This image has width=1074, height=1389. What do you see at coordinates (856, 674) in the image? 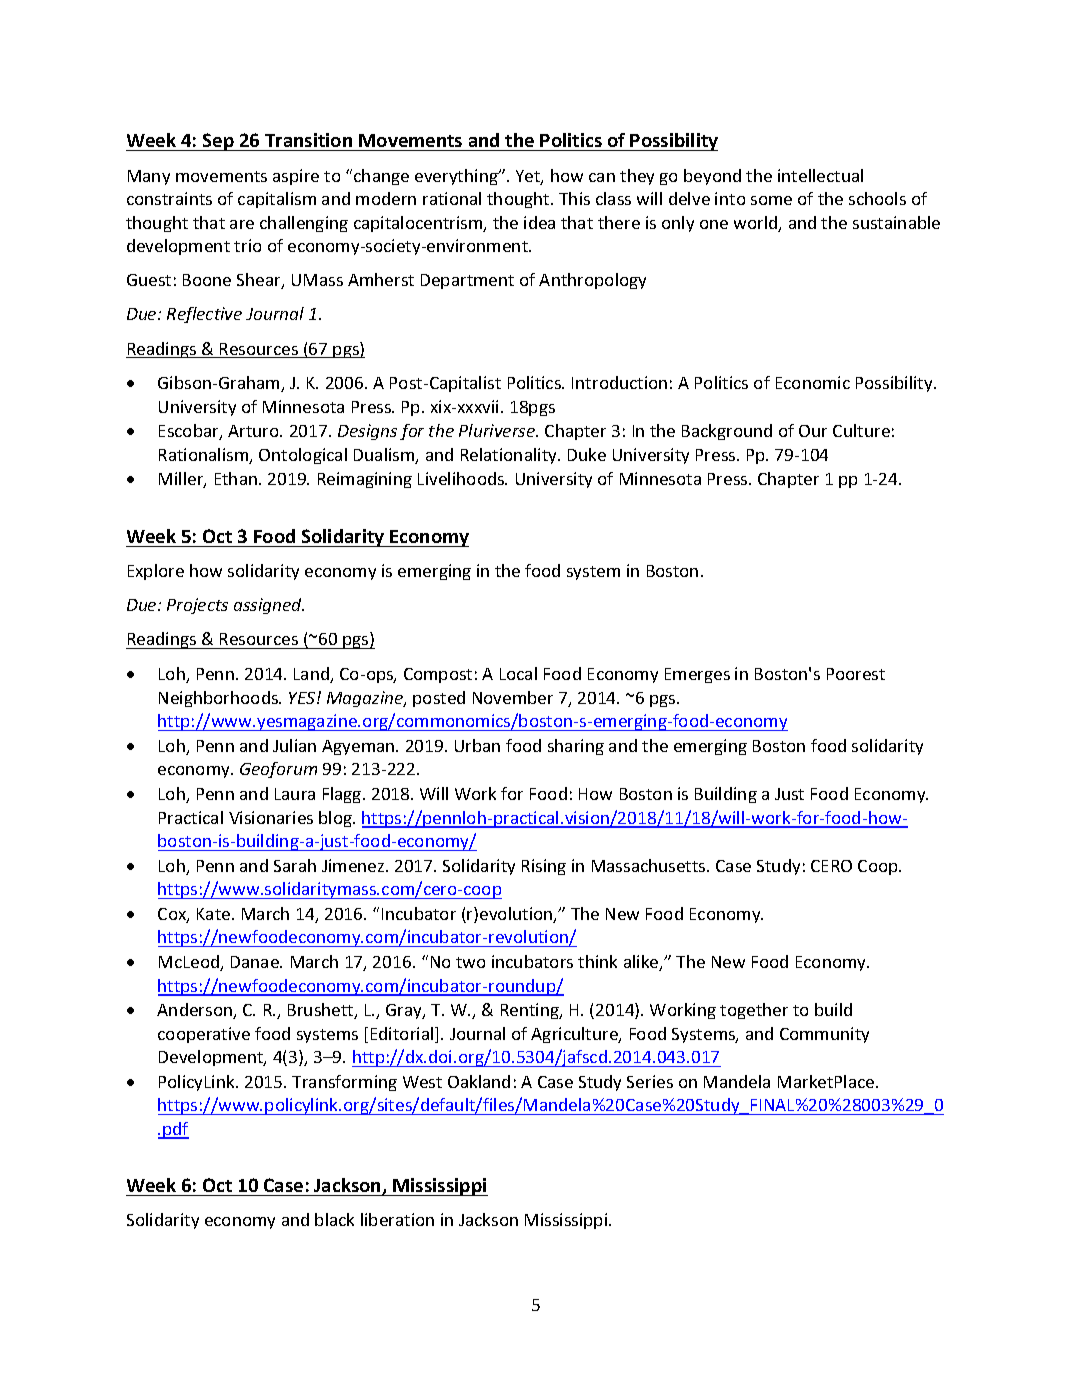
I see `Poorest` at bounding box center [856, 674].
